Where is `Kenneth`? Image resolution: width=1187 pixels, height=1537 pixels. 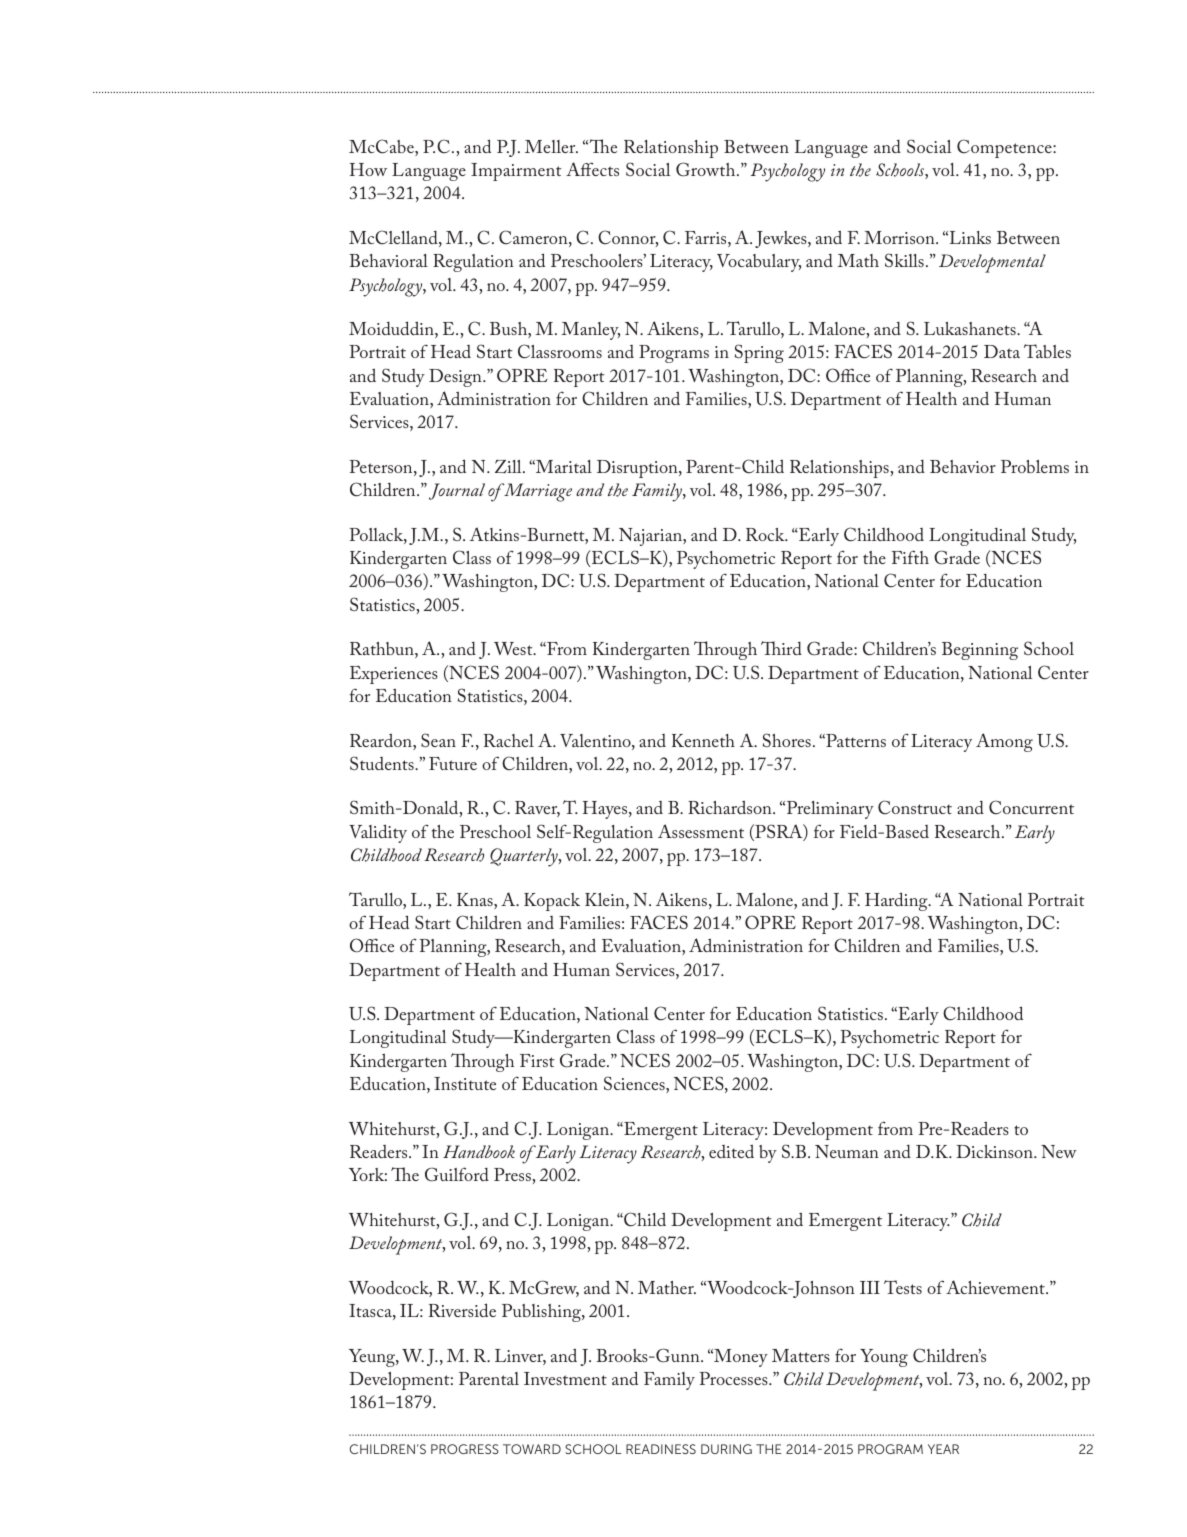
Kenneth is located at coordinates (703, 740).
